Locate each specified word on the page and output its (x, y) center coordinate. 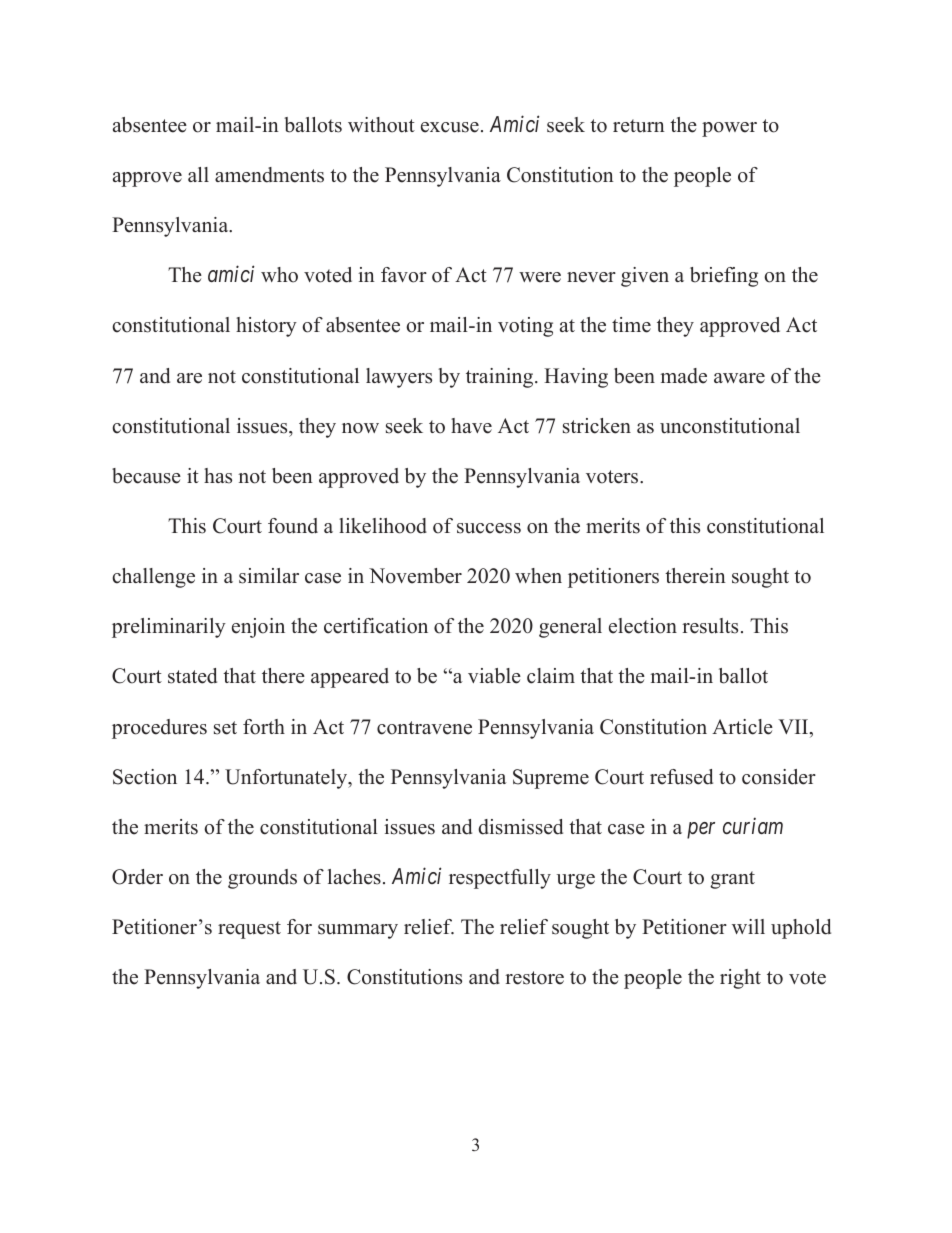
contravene (424, 728)
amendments (269, 175)
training (501, 378)
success (489, 528)
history (266, 327)
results (710, 626)
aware (739, 378)
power (729, 129)
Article (742, 727)
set (225, 728)
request (249, 930)
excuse (450, 127)
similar (269, 576)
